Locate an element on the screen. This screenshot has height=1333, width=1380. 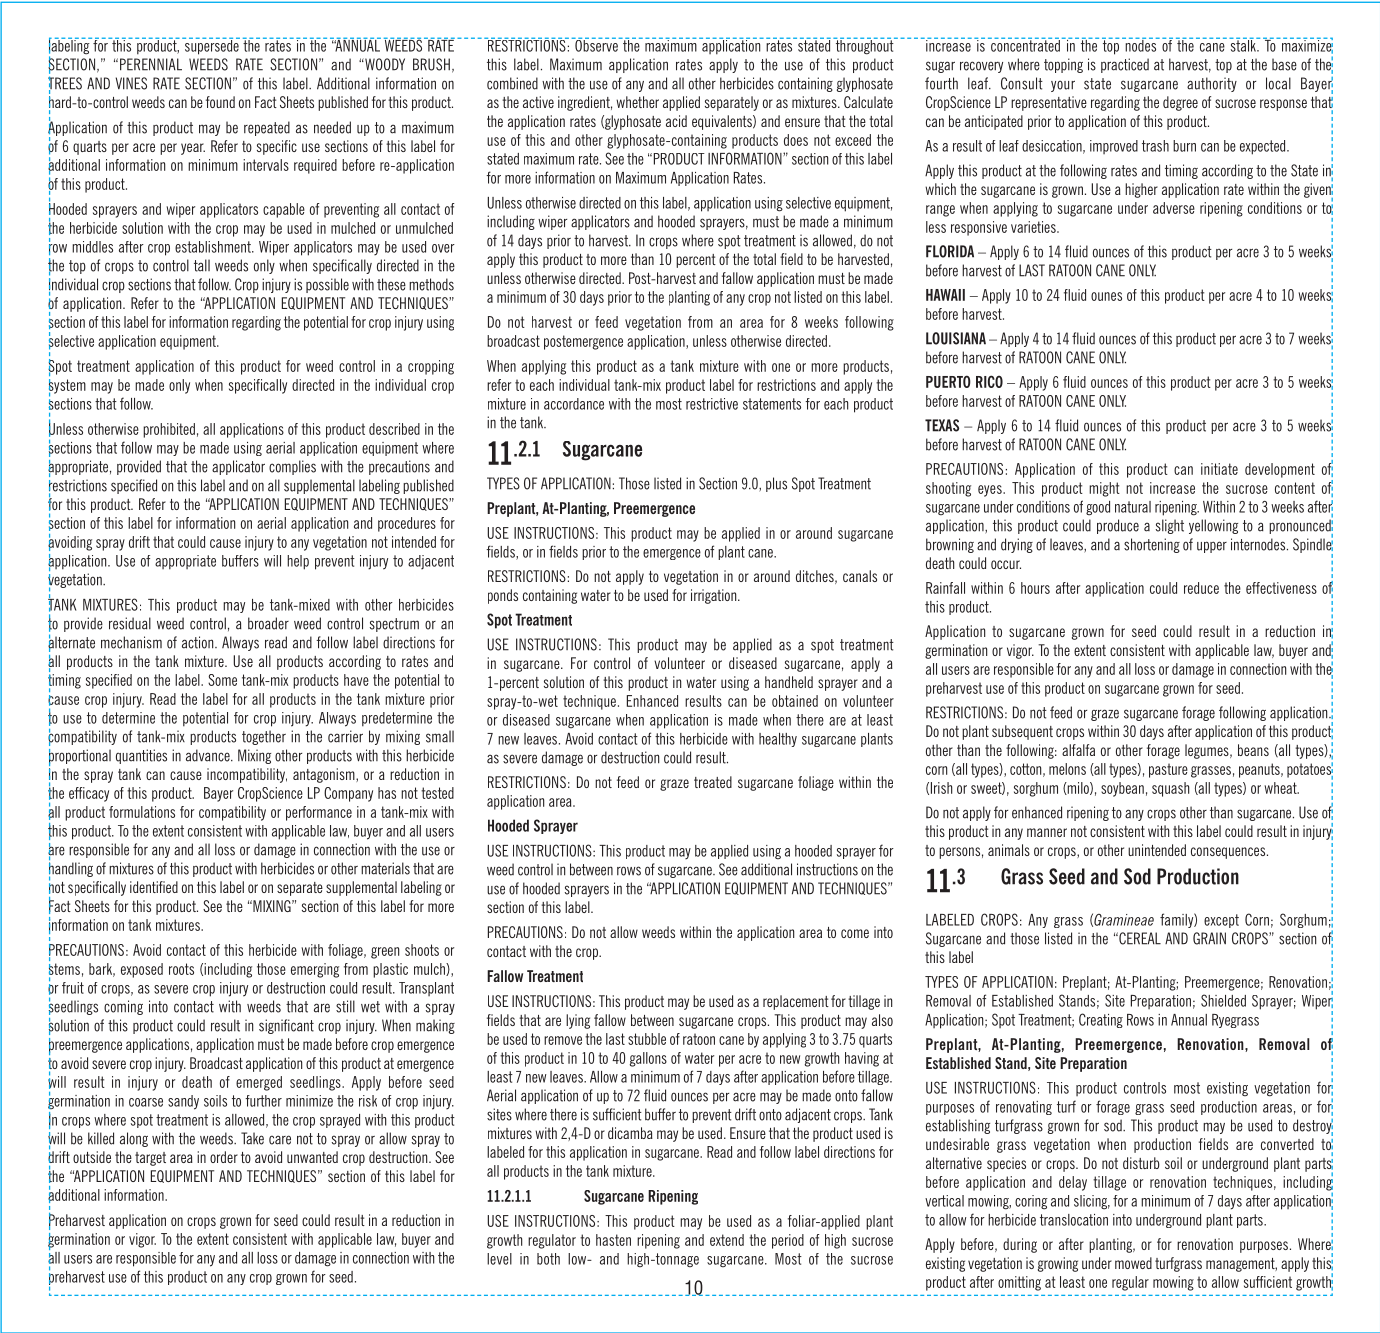
complies is located at coordinates (292, 467).
